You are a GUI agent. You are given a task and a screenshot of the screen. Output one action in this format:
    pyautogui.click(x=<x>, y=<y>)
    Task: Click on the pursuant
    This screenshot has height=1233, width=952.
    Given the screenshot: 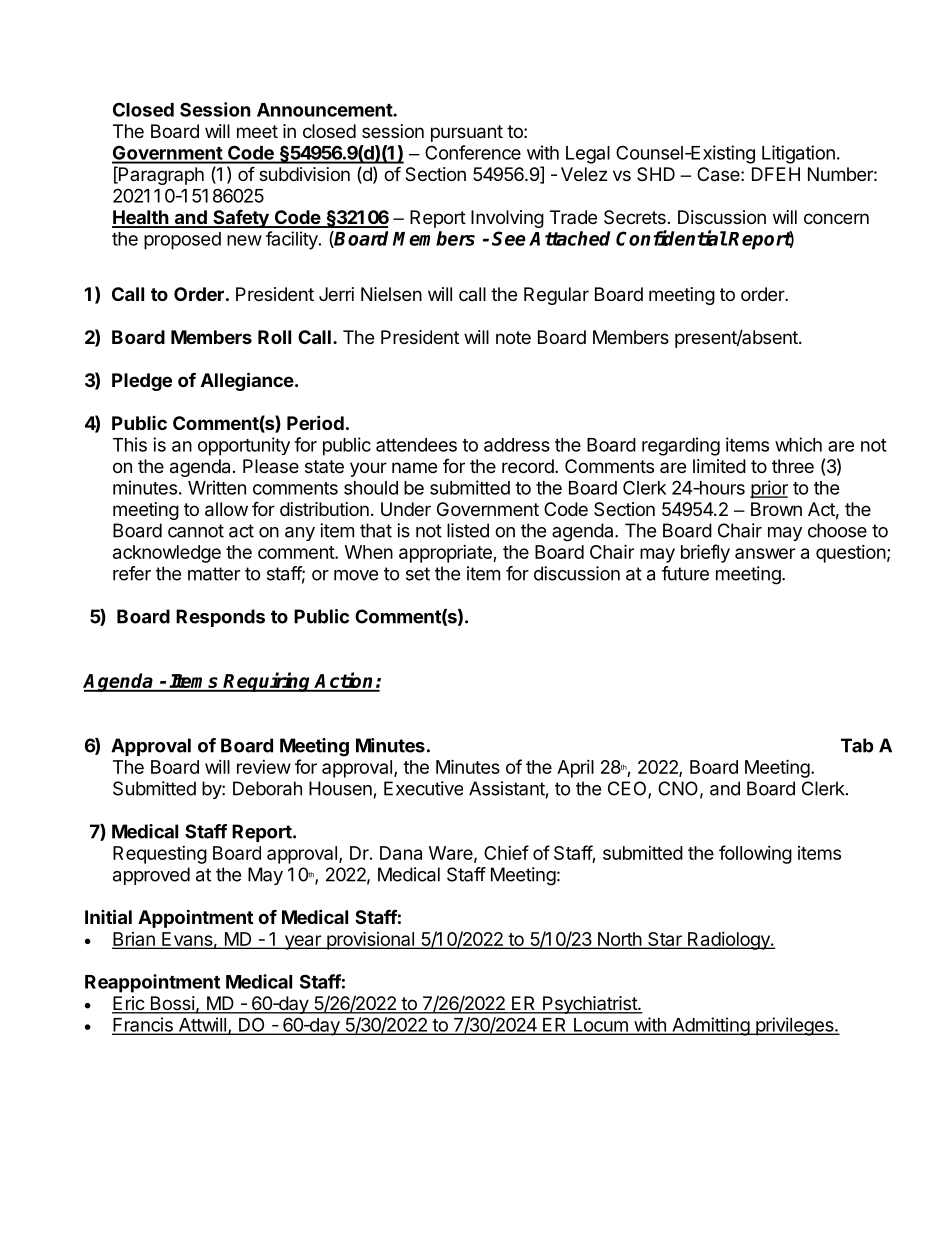 What is the action you would take?
    pyautogui.click(x=467, y=133)
